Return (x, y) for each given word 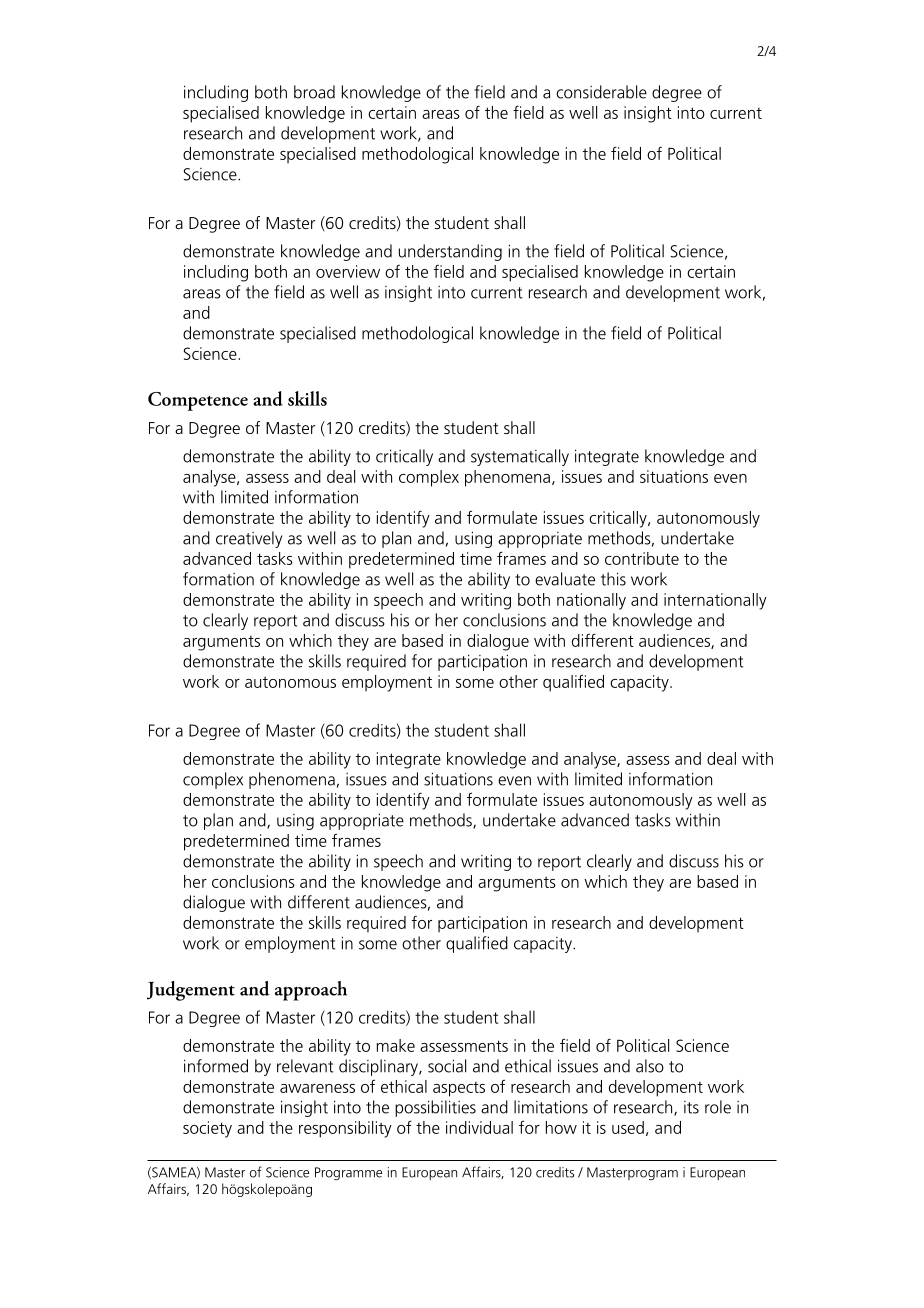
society (207, 1129)
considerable (601, 92)
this (613, 579)
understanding (450, 252)
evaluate (565, 579)
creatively (249, 539)
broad (314, 92)
